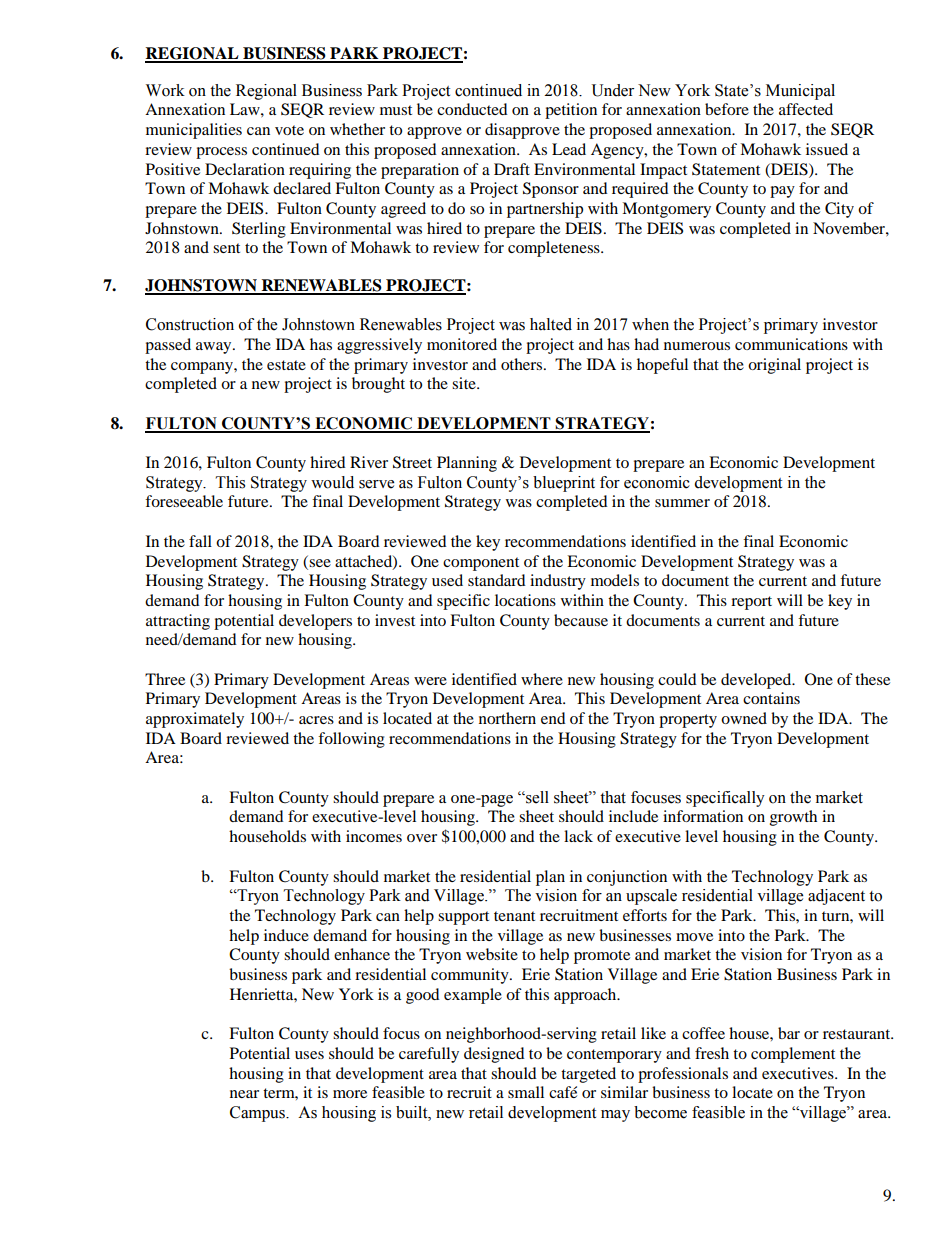  What do you see at coordinates (751, 603) in the image?
I see `report` at bounding box center [751, 603].
